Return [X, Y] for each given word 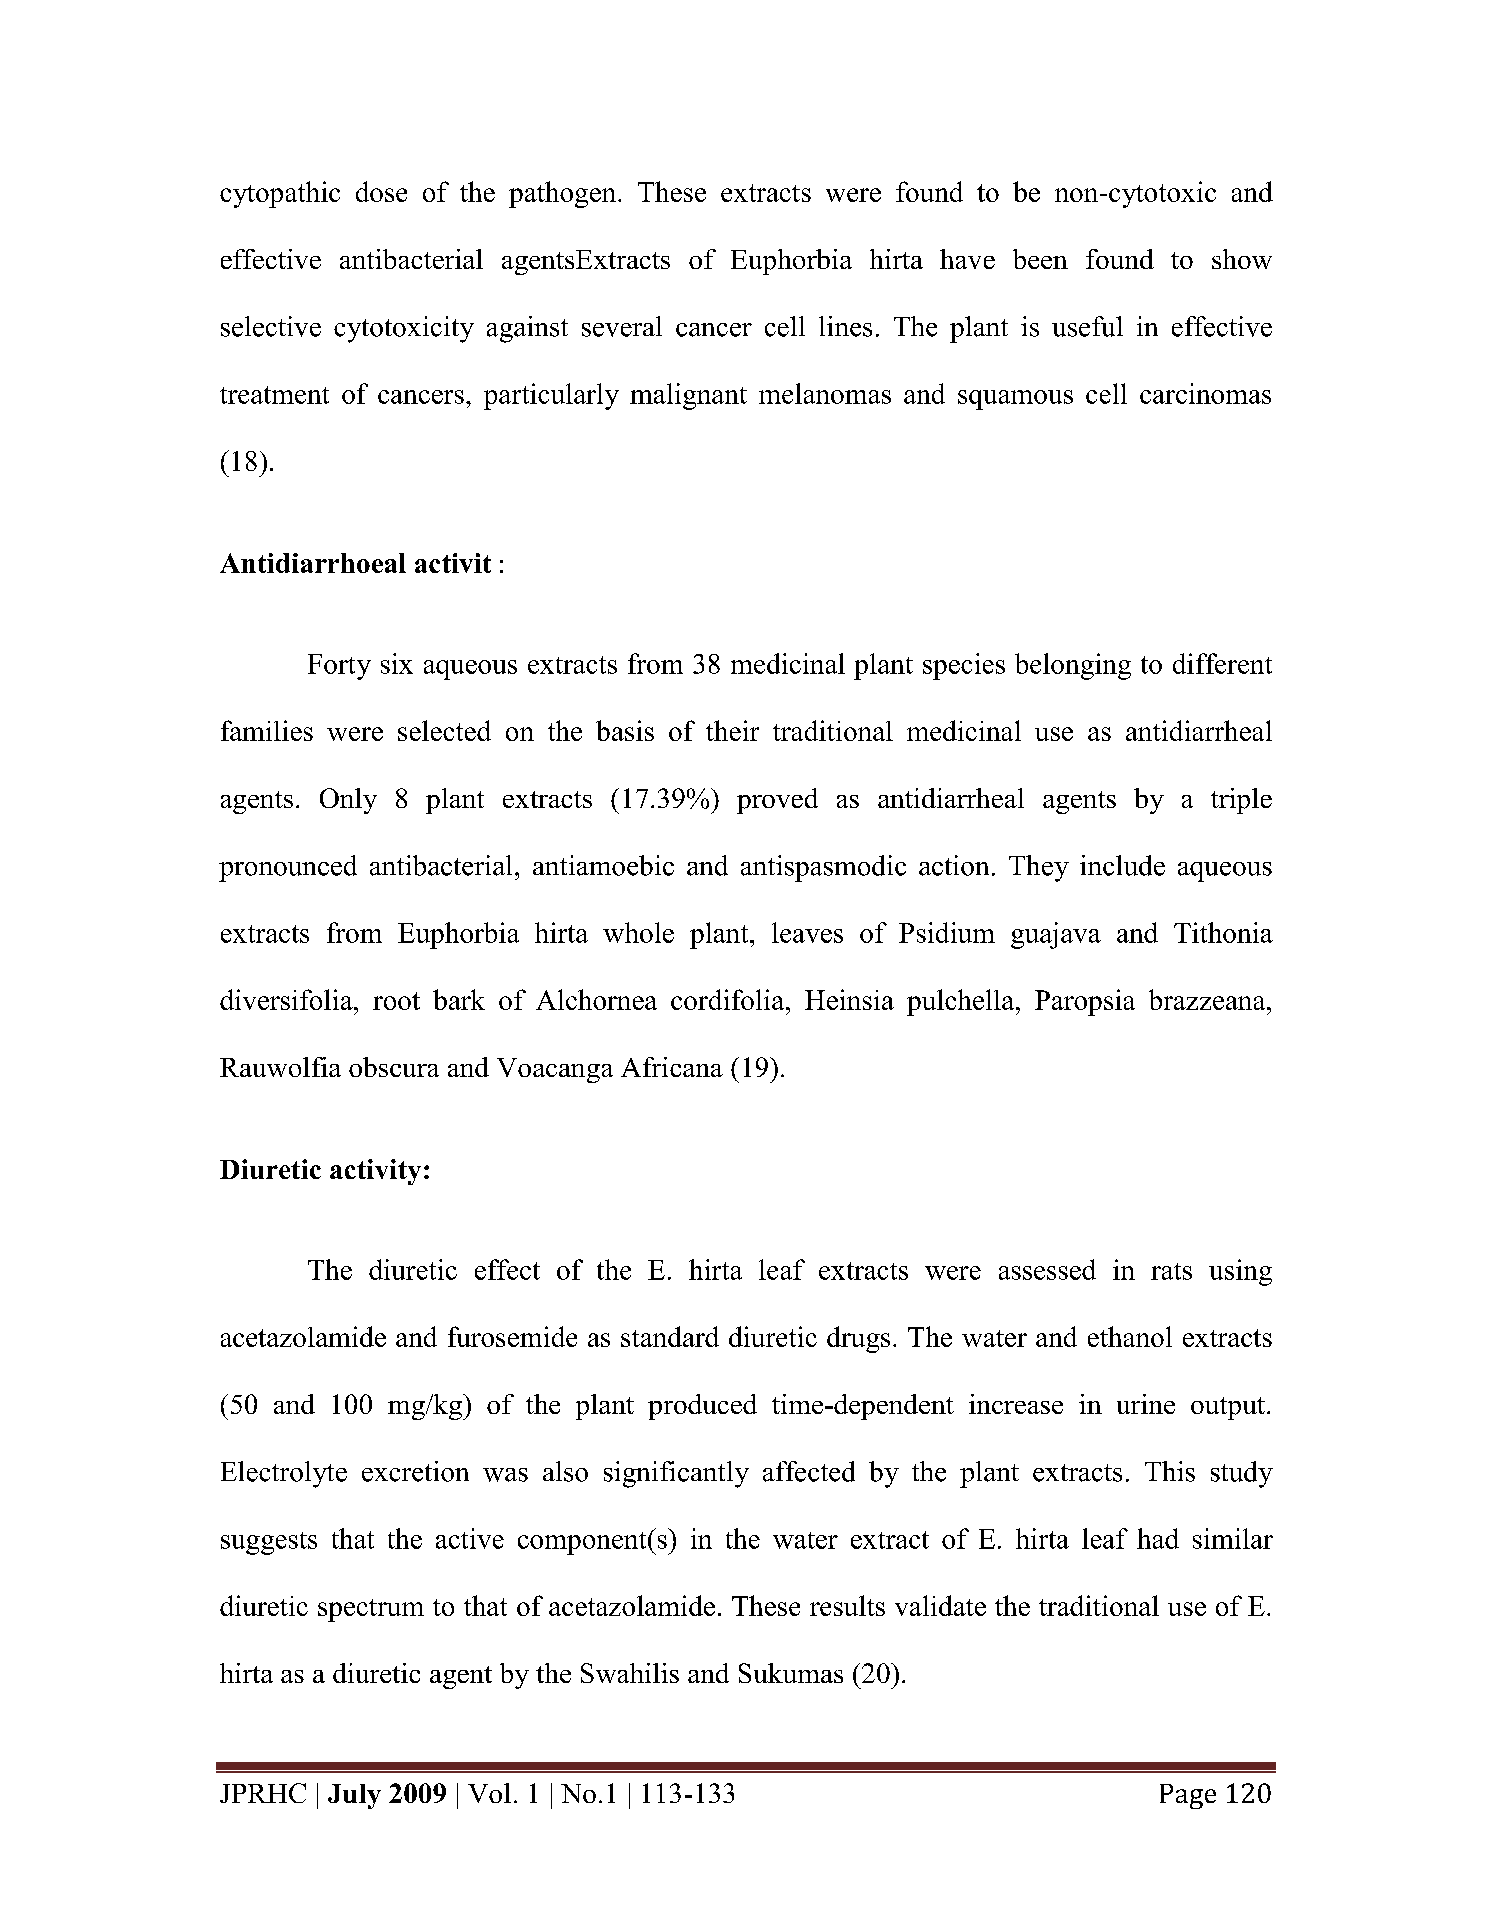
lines [845, 326]
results [847, 1605]
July [354, 1796]
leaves [807, 932]
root [396, 1001]
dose [381, 191]
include [1122, 865]
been [1040, 259]
